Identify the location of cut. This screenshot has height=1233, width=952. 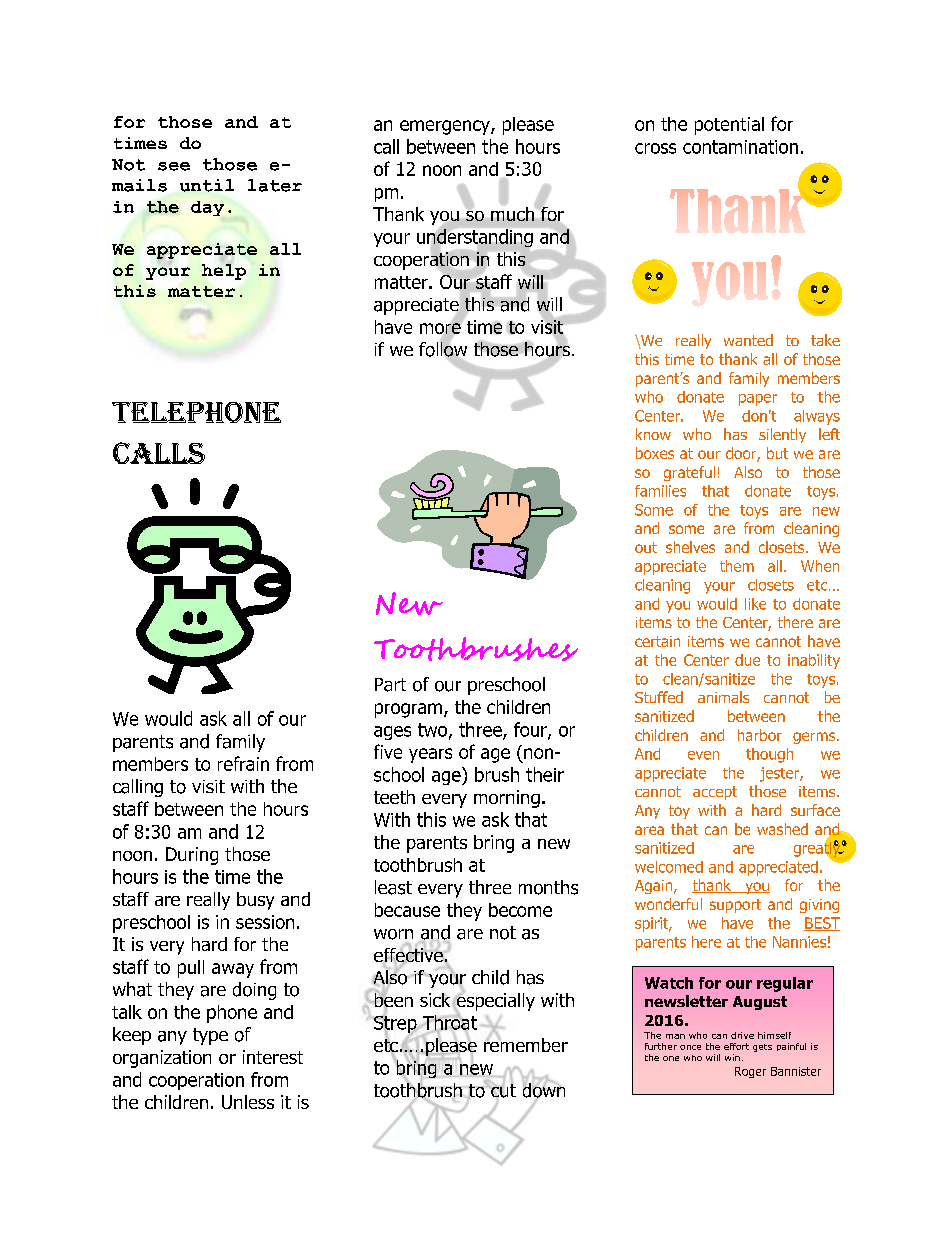
(502, 1091).
